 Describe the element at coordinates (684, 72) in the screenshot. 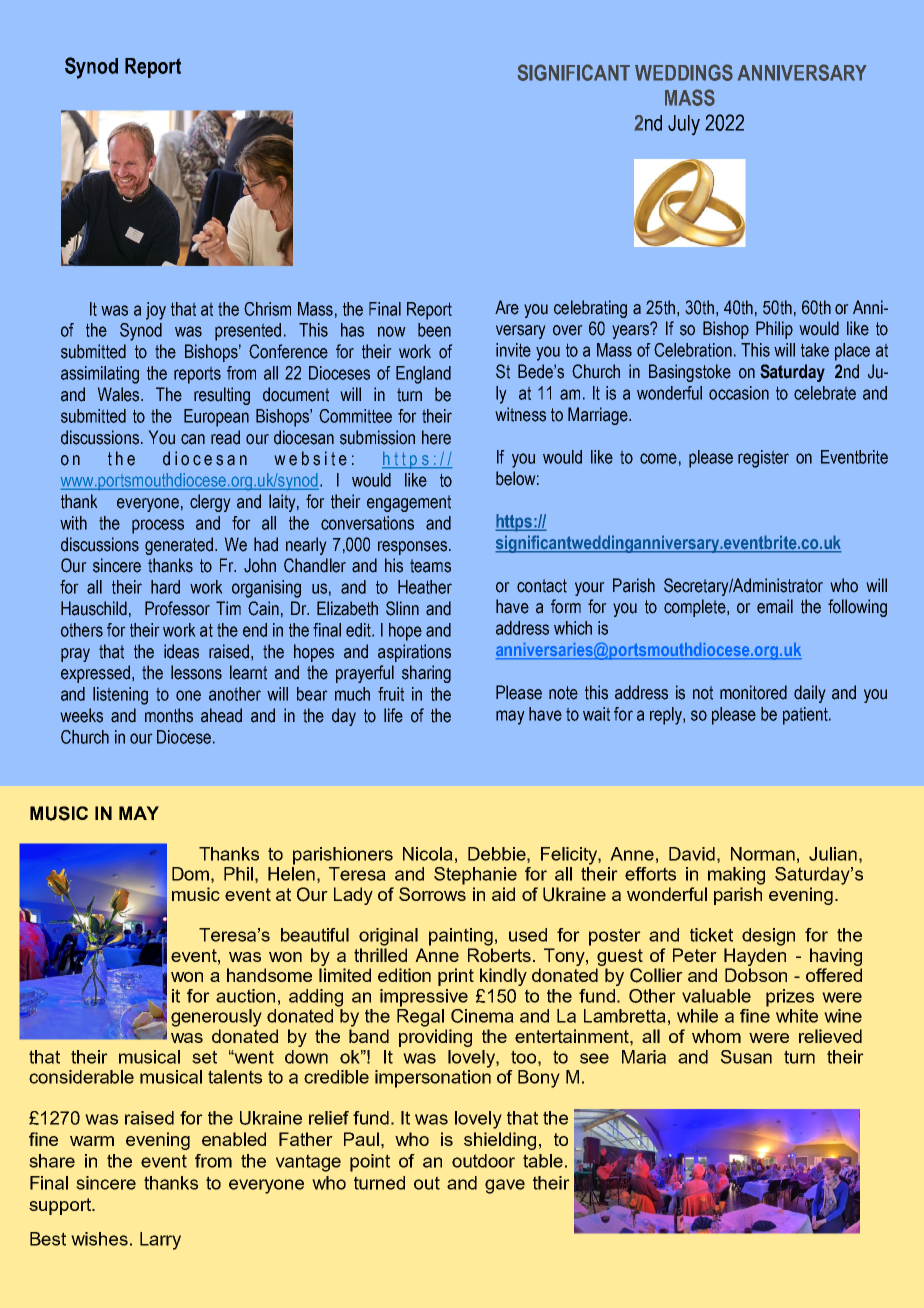

I see `WEDDINGS` at that location.
